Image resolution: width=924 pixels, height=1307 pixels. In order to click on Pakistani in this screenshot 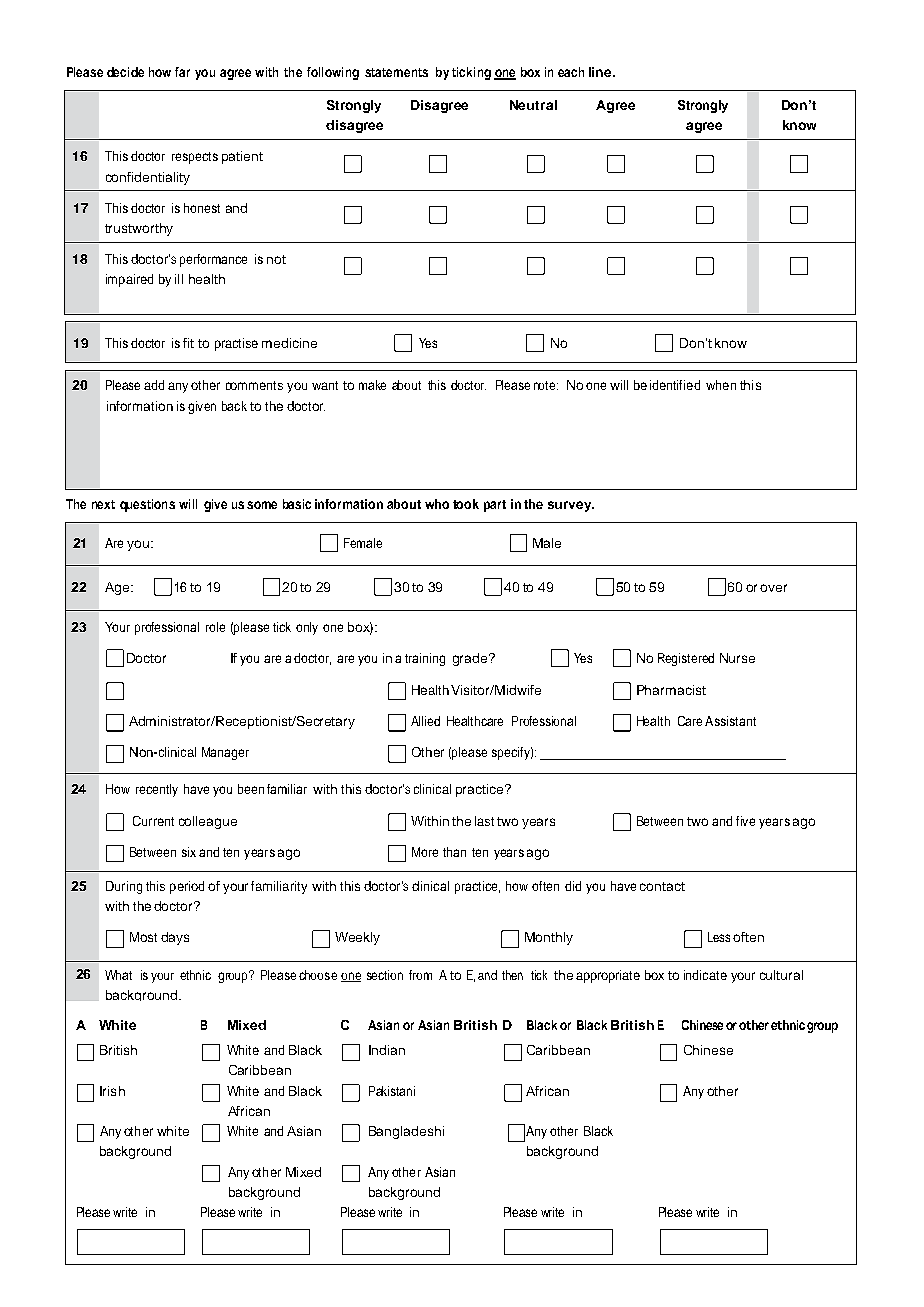, I will do `click(392, 1091)`.
